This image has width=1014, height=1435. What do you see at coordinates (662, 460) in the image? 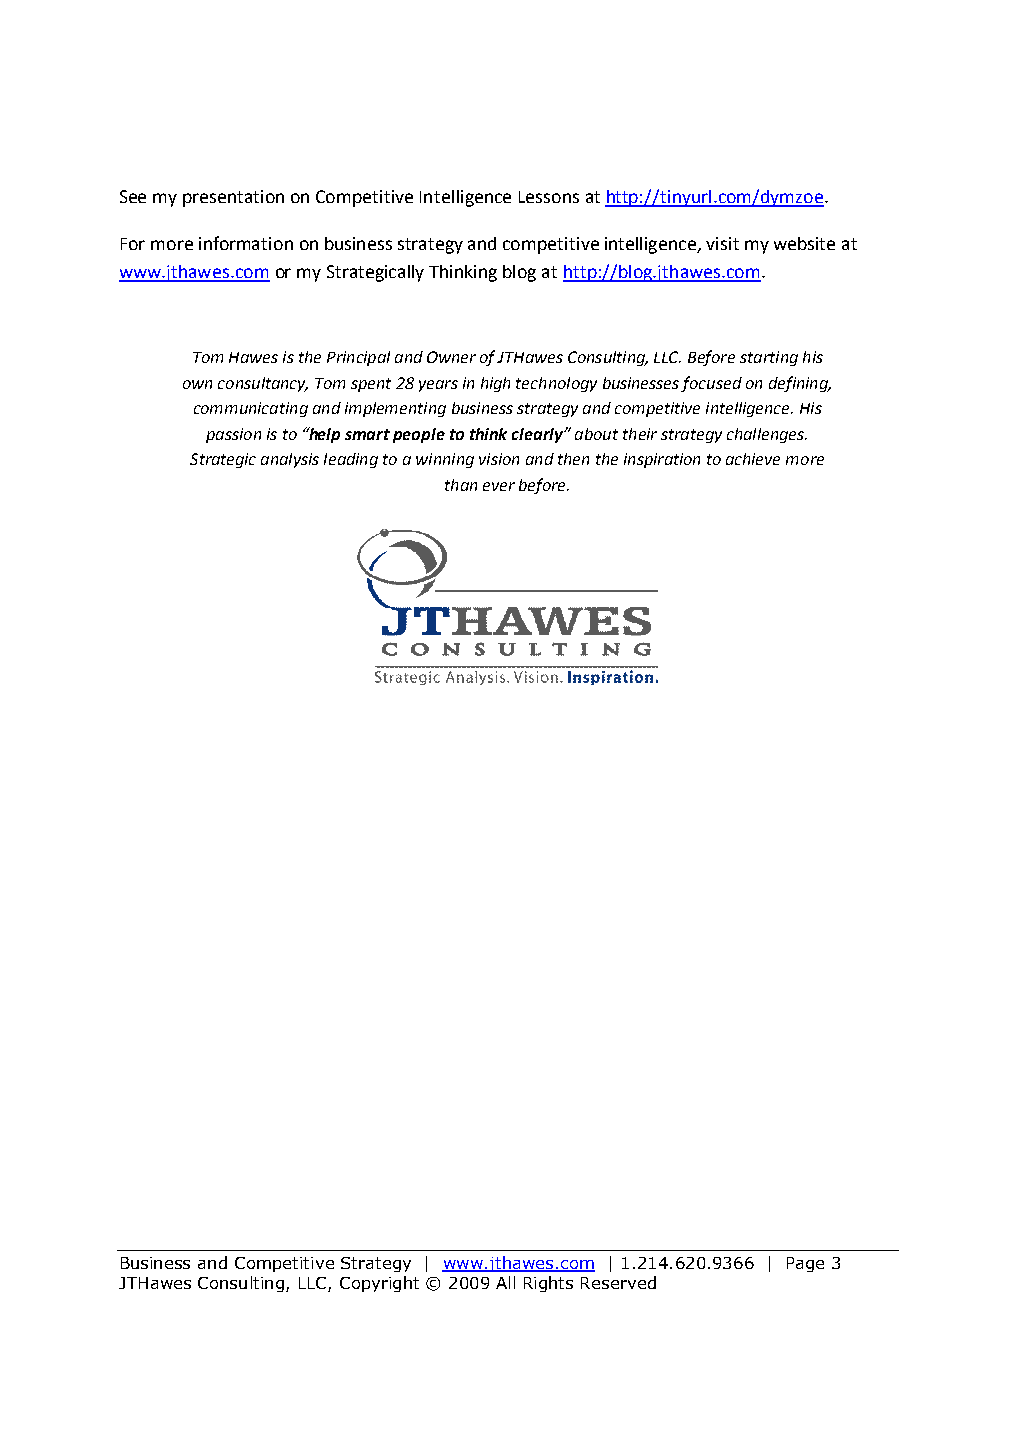
I see `inspiration` at bounding box center [662, 460].
